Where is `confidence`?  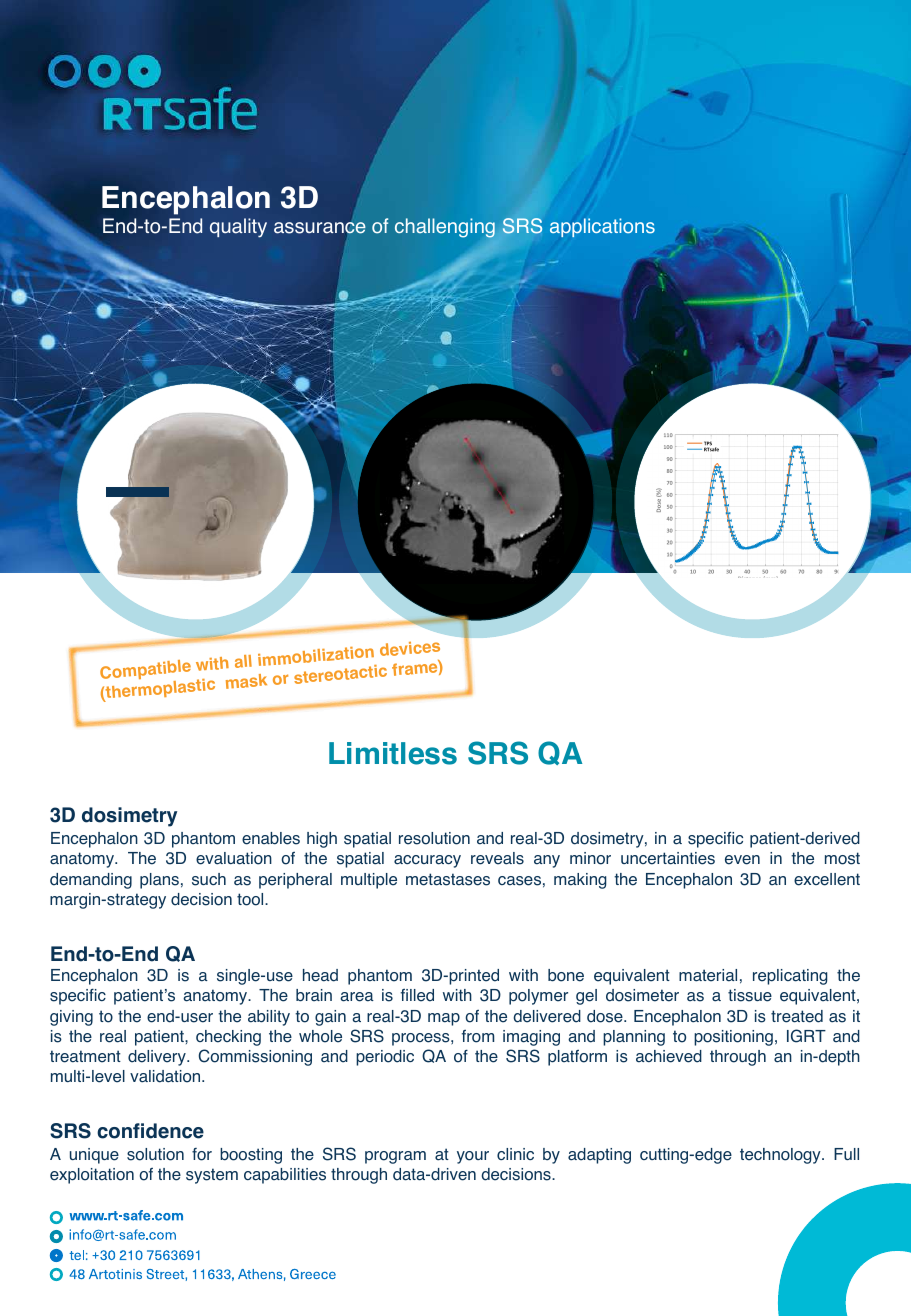 confidence is located at coordinates (150, 1131).
